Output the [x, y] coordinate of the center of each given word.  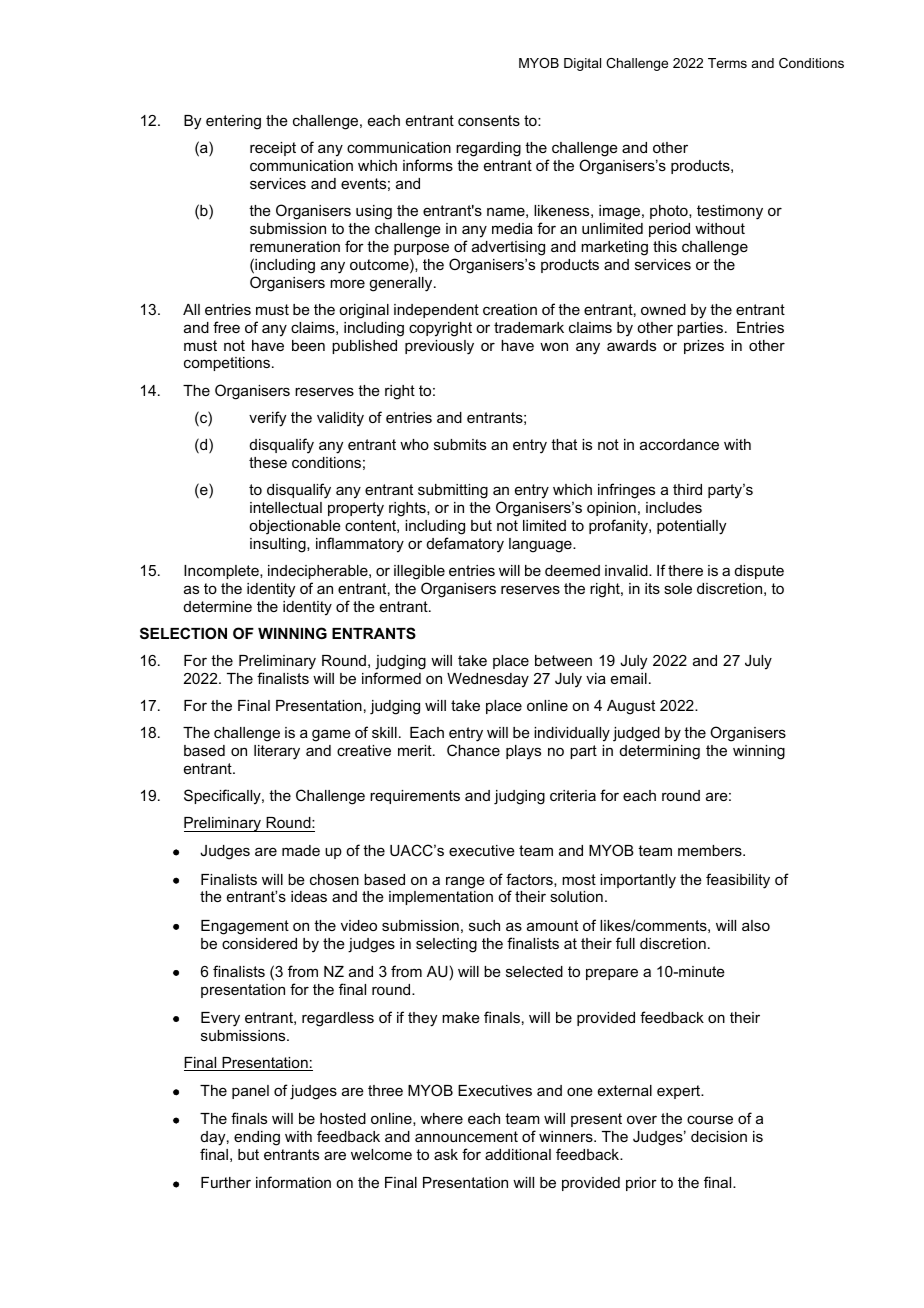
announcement [466, 1136]
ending [257, 1138]
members [711, 850]
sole [678, 588]
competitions [228, 364]
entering [233, 122]
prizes [704, 347]
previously [439, 347]
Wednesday [488, 680]
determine [218, 606]
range [465, 882]
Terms [727, 63]
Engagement [245, 927]
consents [489, 120]
